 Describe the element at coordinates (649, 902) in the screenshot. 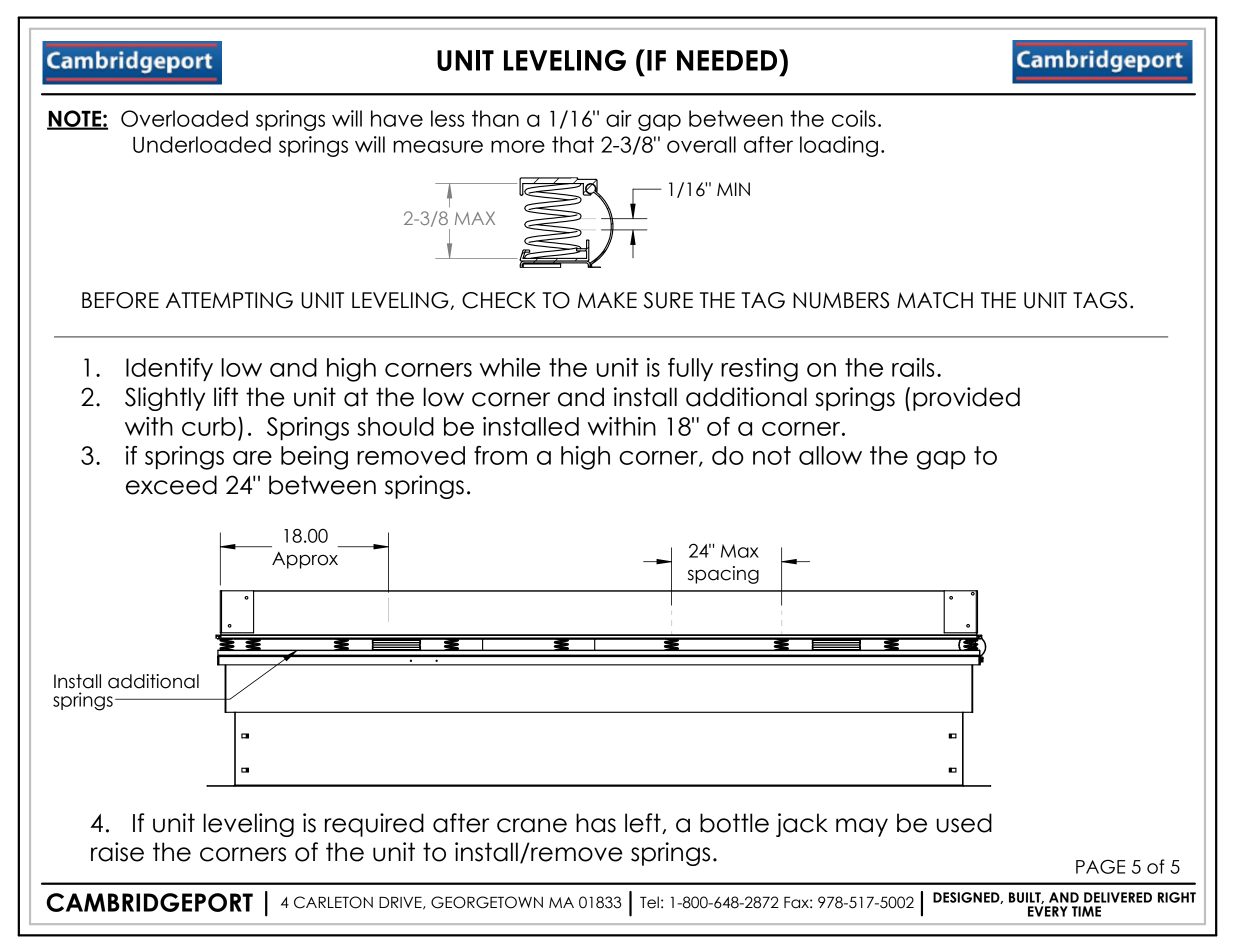

I see `Tel` at that location.
